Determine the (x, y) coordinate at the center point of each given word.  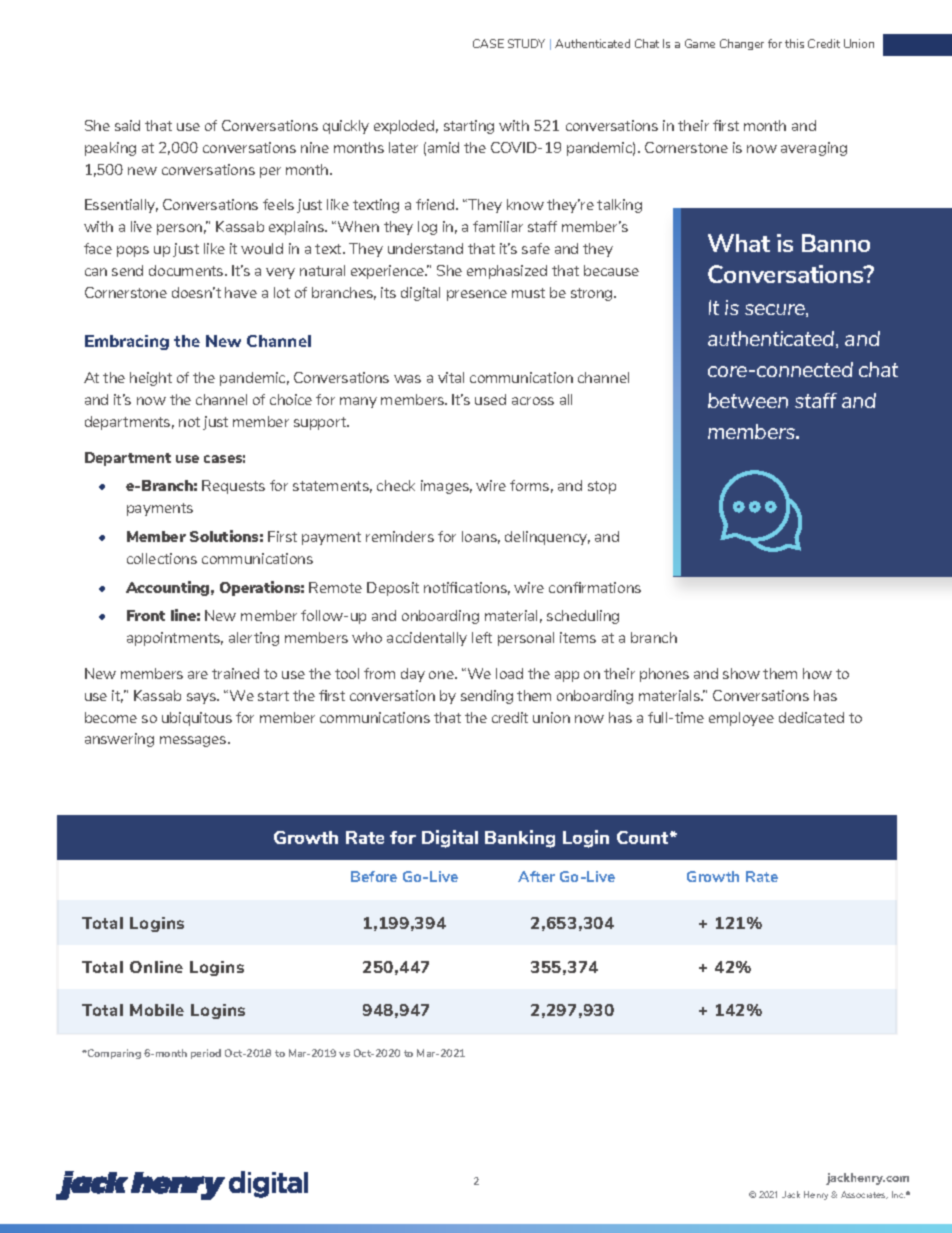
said (127, 125)
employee (741, 719)
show (741, 673)
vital (451, 377)
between (748, 400)
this (794, 43)
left (482, 637)
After (536, 876)
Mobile (157, 1010)
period (206, 1054)
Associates (864, 1195)
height (151, 379)
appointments (175, 639)
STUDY (526, 43)
